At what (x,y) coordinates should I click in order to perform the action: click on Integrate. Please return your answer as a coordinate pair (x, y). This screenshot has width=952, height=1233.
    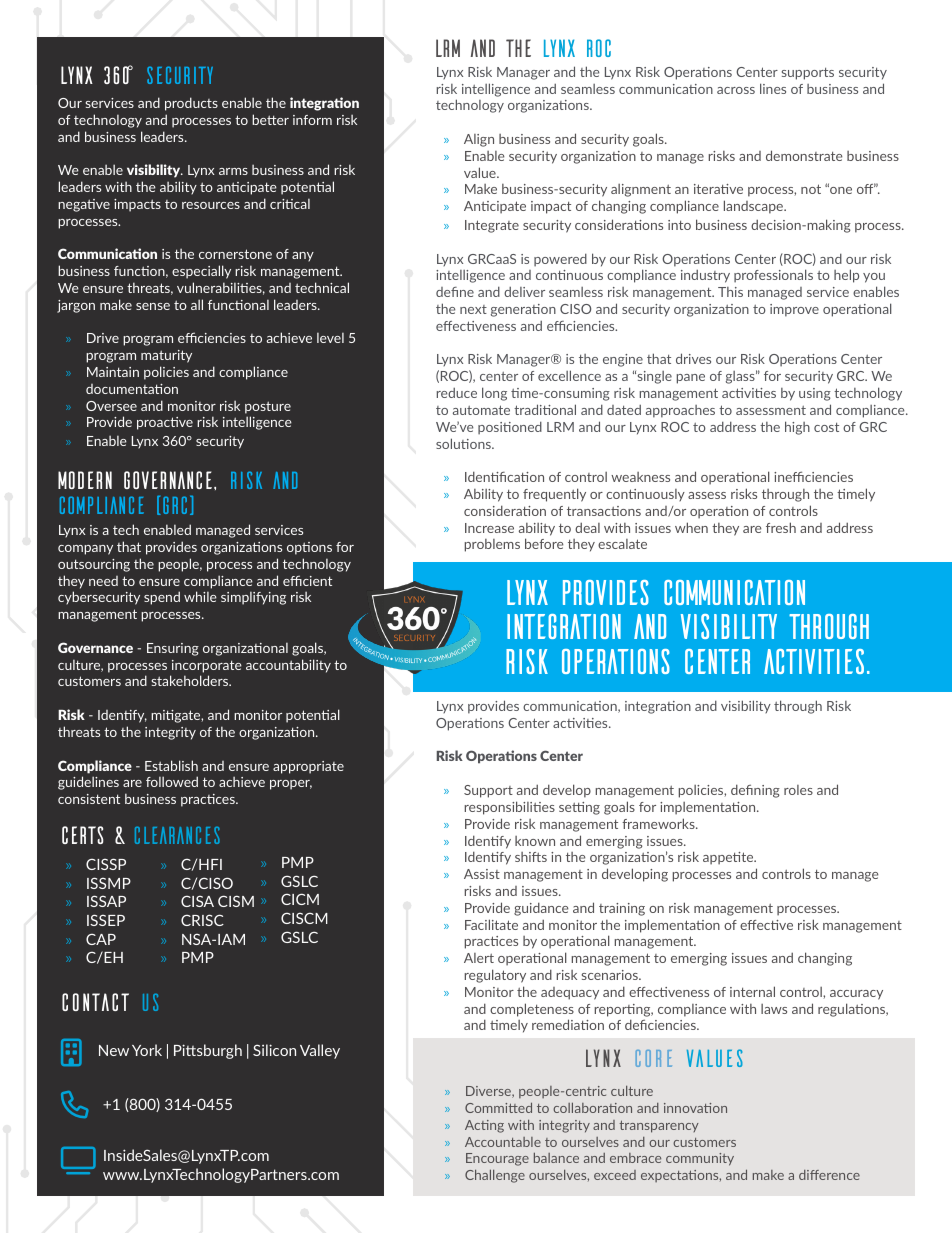
    Looking at the image, I should click on (492, 226).
